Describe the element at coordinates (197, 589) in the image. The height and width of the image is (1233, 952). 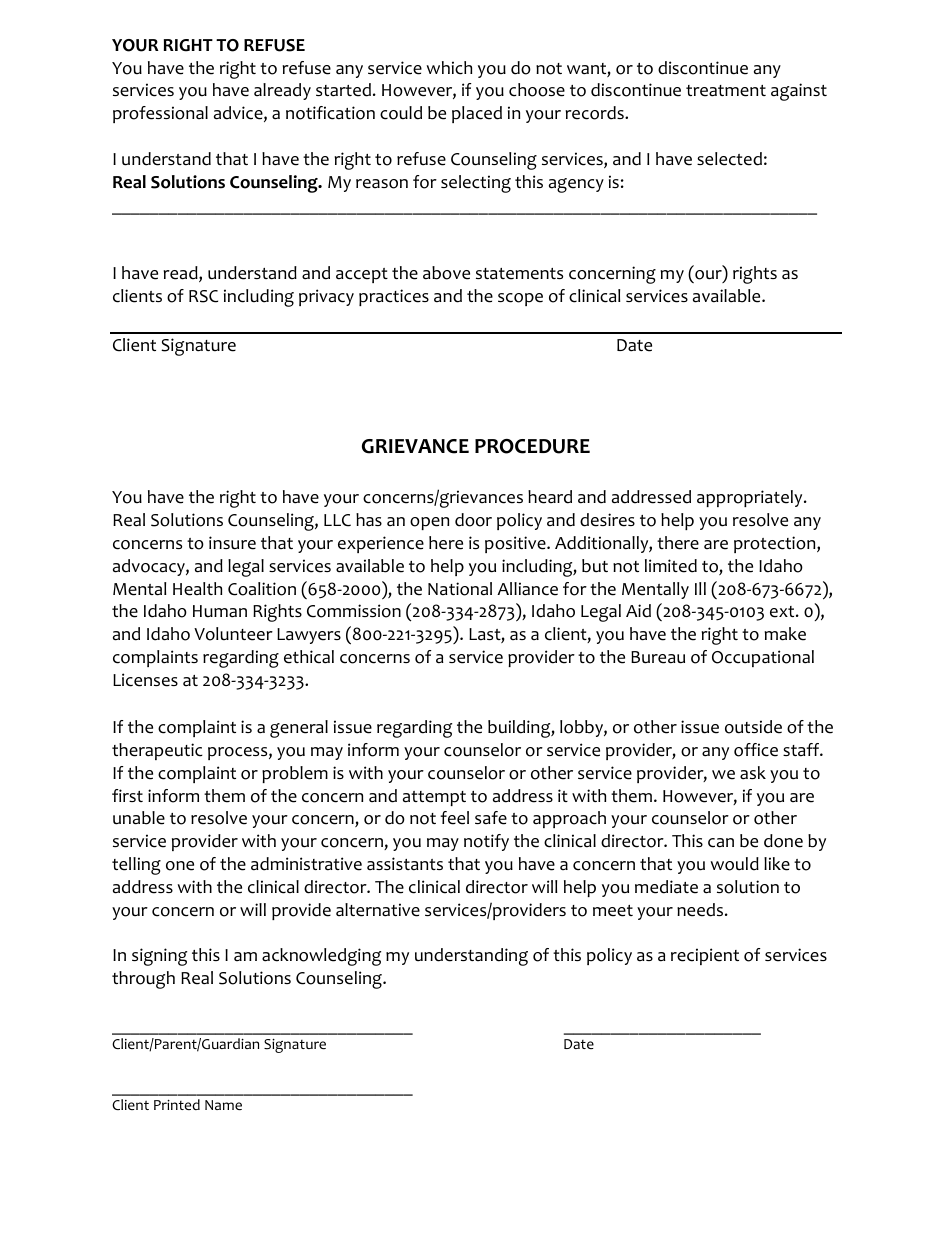
I see `Health` at that location.
